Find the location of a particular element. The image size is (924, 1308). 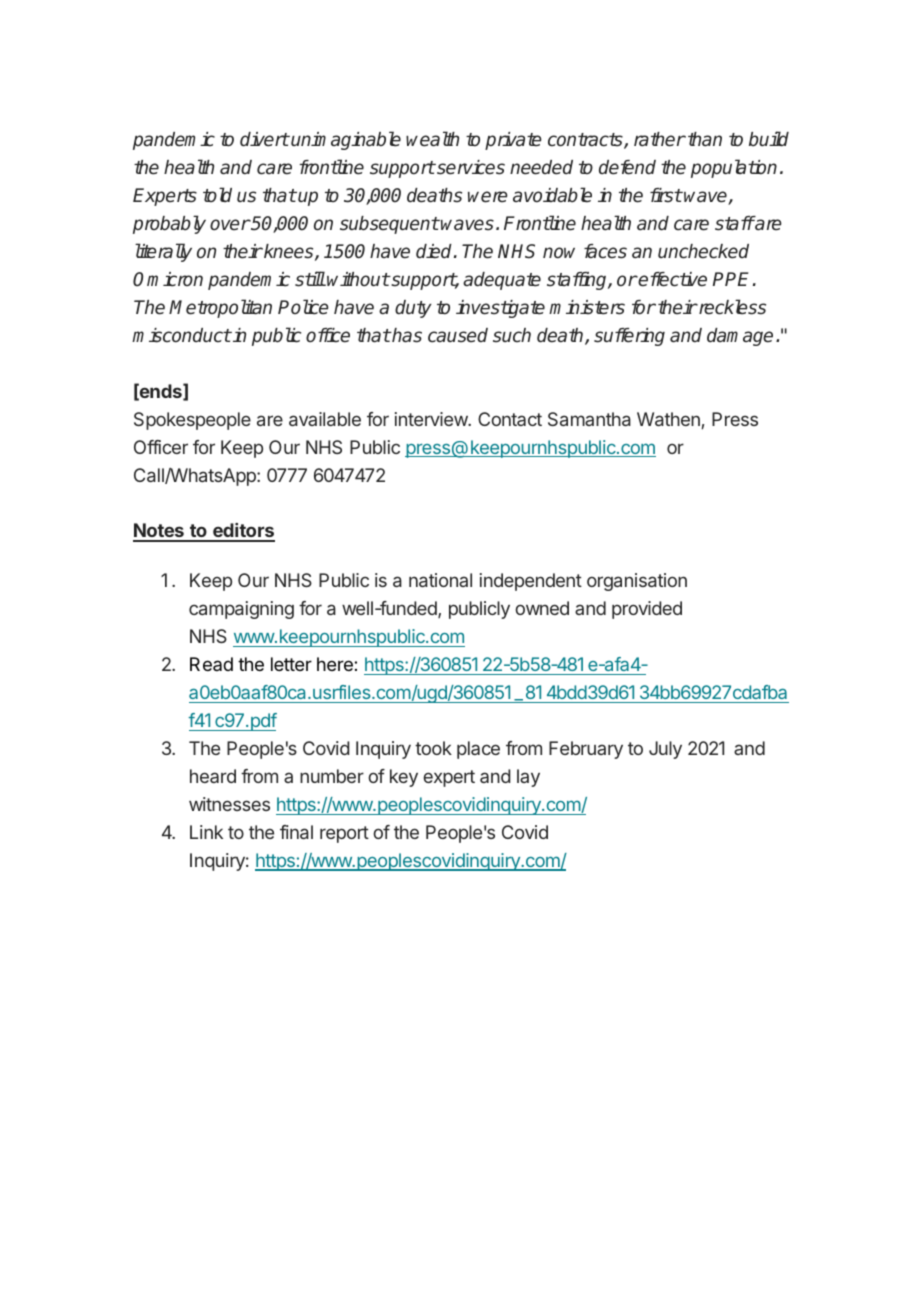

than is located at coordinates (705, 139).
